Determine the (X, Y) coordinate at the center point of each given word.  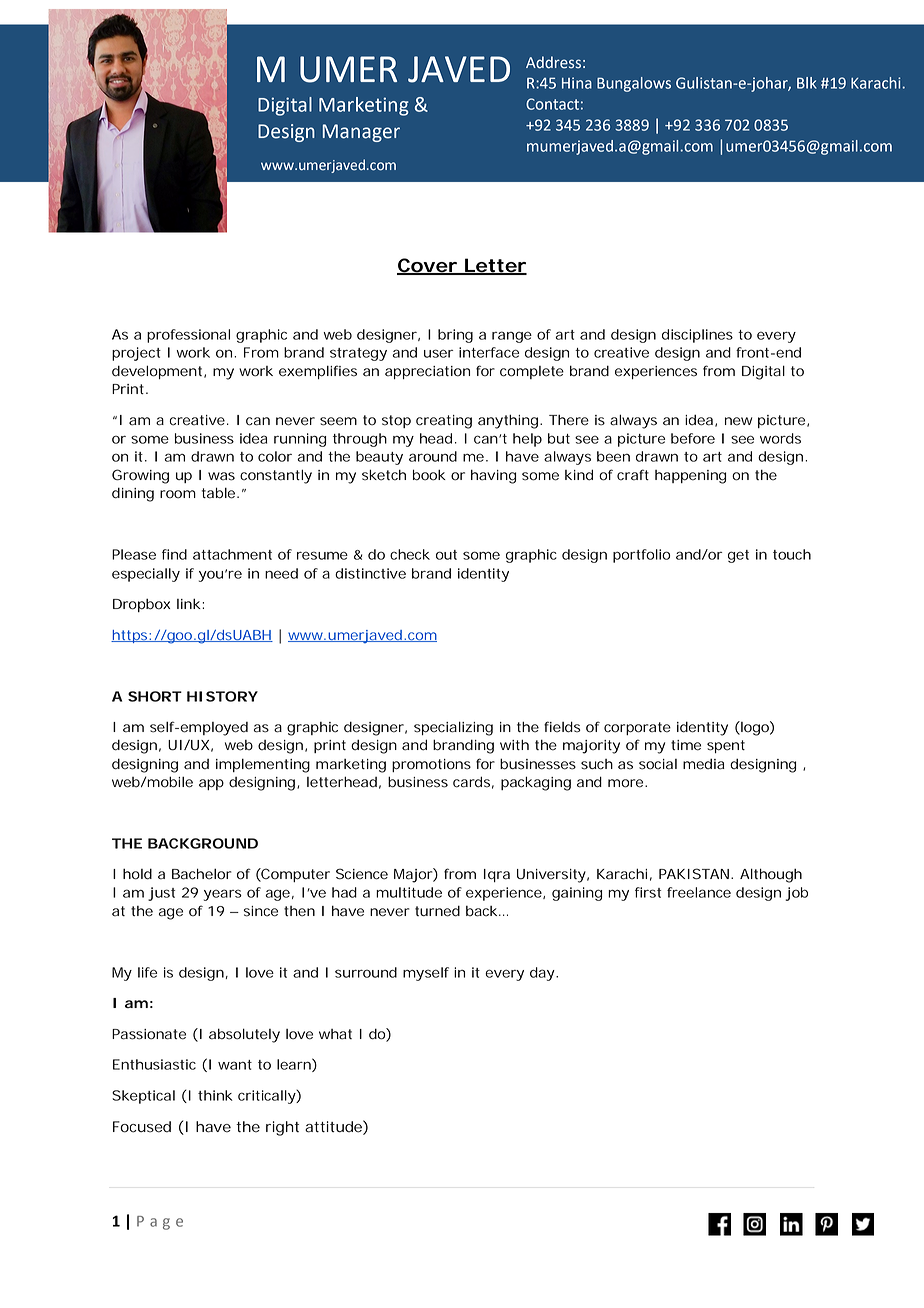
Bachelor (201, 874)
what (335, 1034)
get (738, 556)
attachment (232, 554)
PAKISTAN (695, 874)
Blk (807, 83)
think (215, 1095)
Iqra (497, 875)
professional (188, 336)
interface (489, 352)
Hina (577, 83)
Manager (361, 133)
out (446, 555)
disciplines (697, 336)
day (544, 974)
